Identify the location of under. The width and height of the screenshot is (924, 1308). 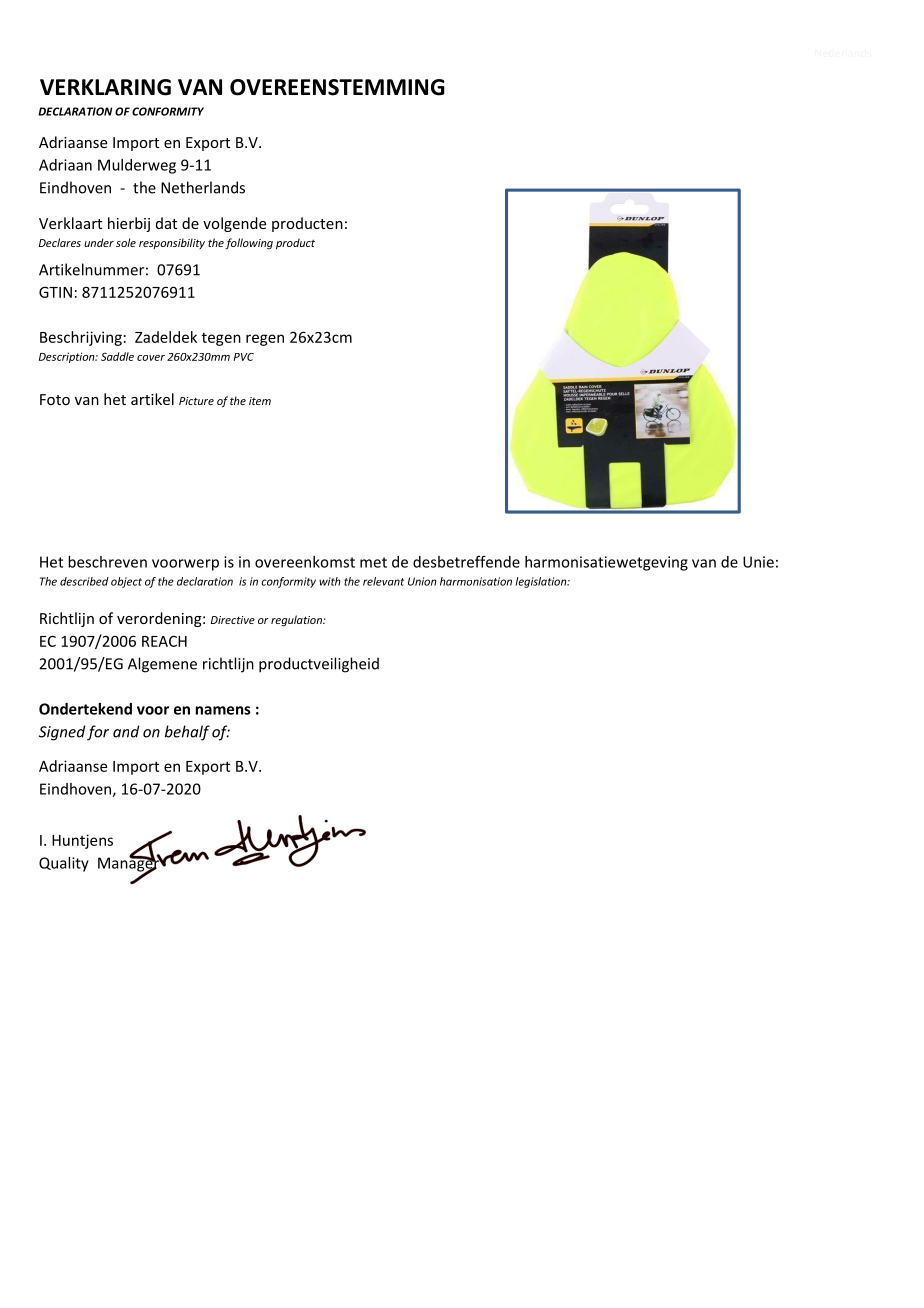
(99, 242).
